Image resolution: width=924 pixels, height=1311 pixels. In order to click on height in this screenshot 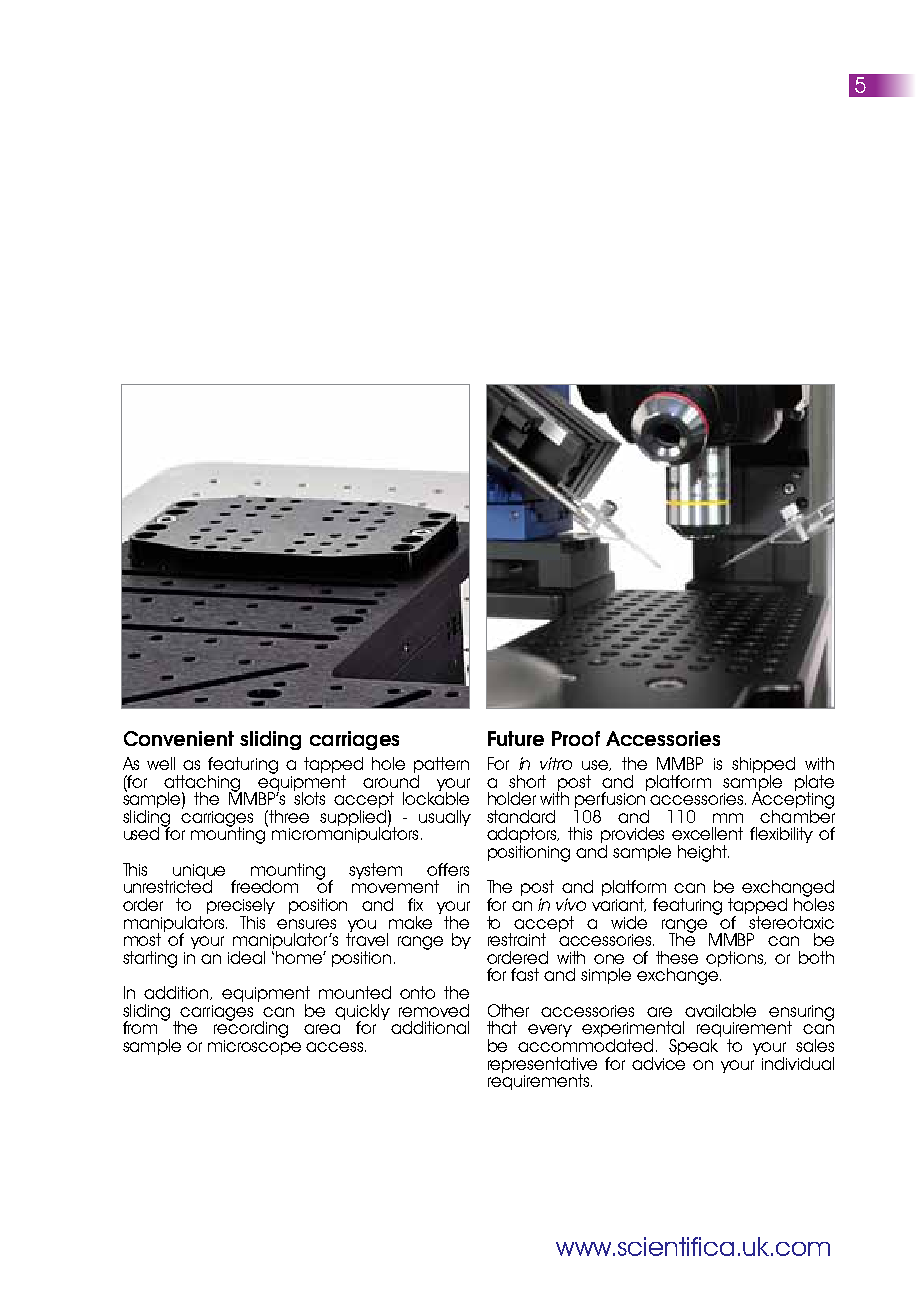, I will do `click(703, 853)`.
